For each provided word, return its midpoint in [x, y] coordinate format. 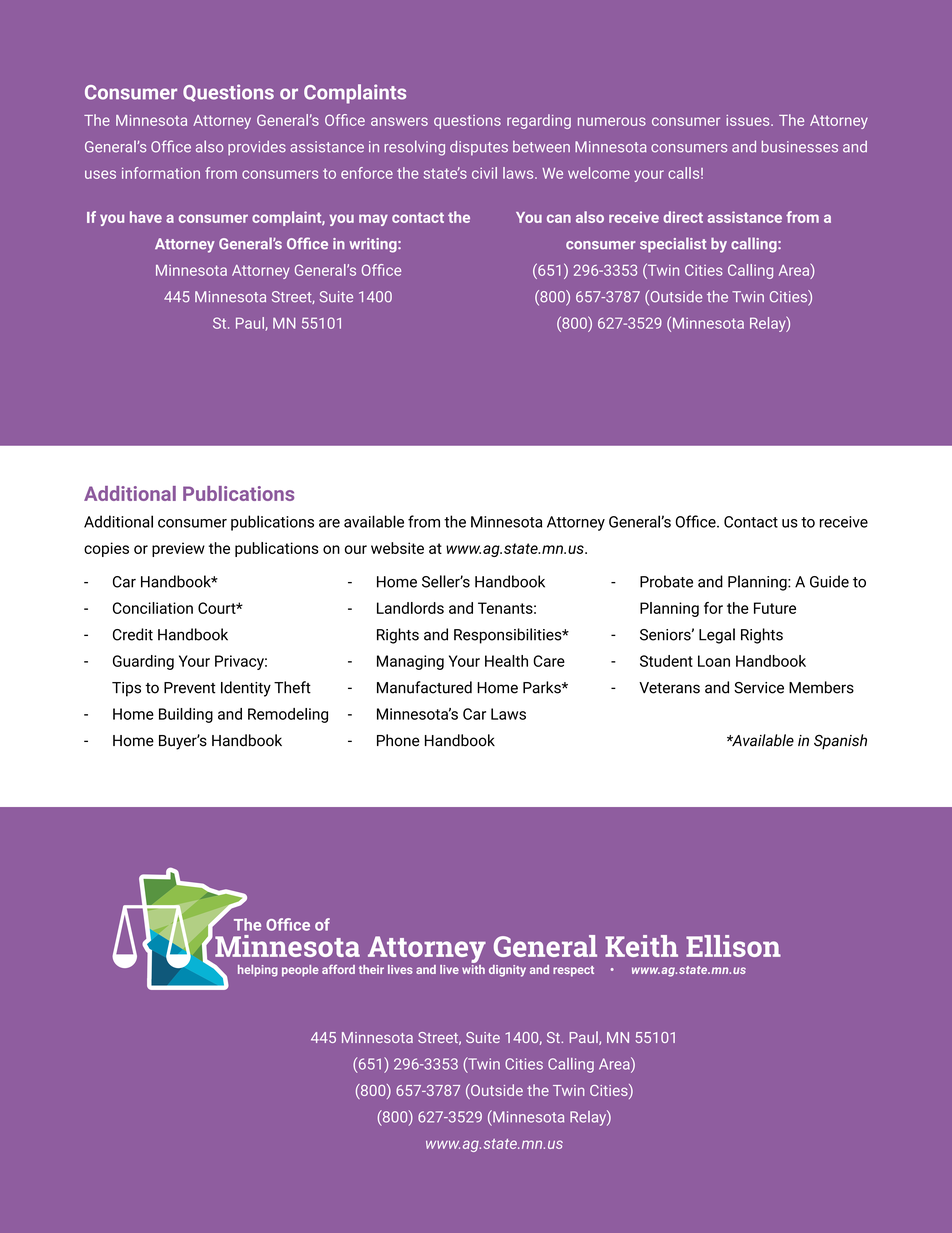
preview [178, 549]
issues [749, 120]
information [161, 173]
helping [258, 971]
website [397, 548]
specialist [673, 245]
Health [506, 661]
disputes [479, 148]
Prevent [190, 688]
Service [759, 688]
